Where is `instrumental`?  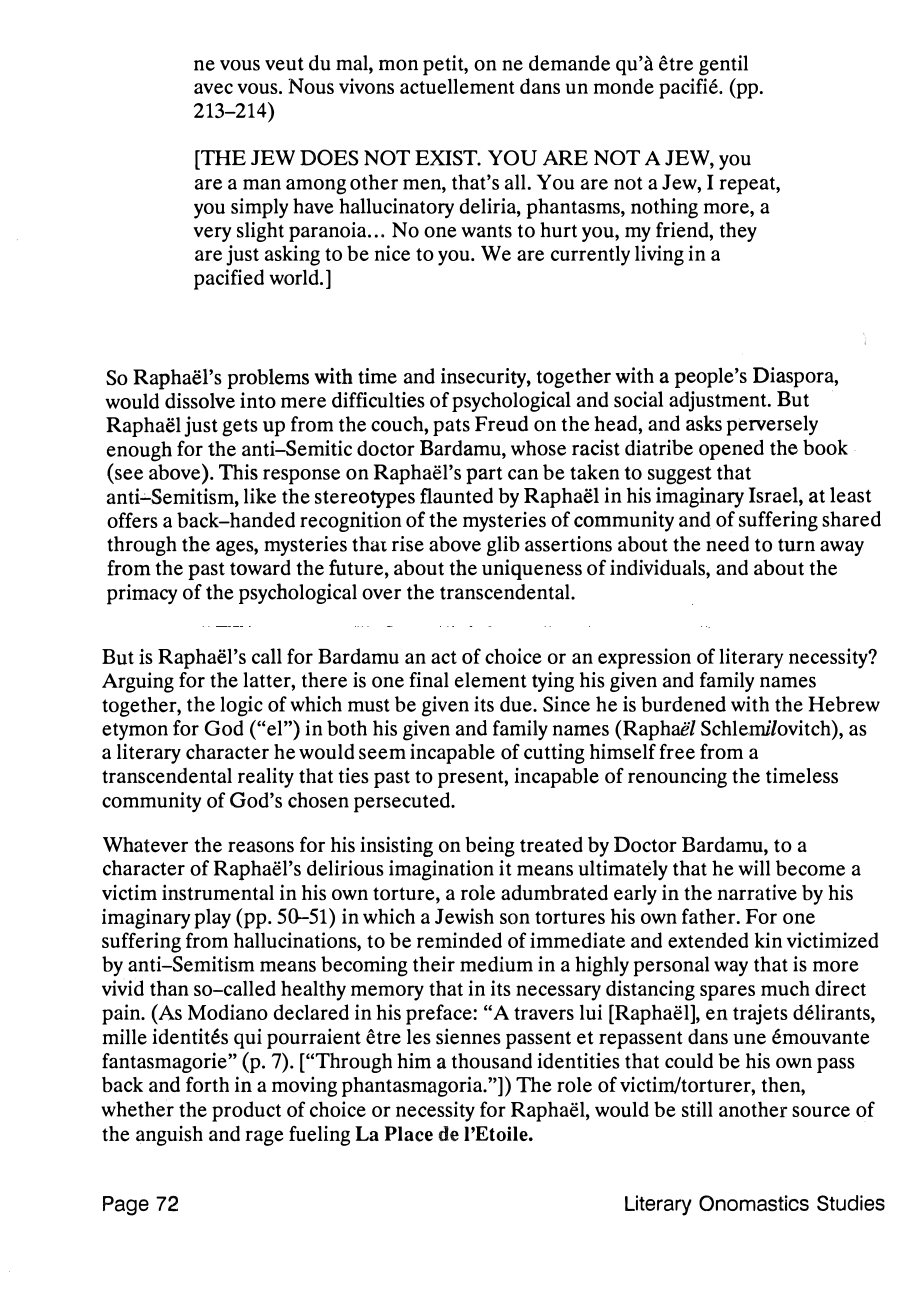 instrumental is located at coordinates (218, 892).
